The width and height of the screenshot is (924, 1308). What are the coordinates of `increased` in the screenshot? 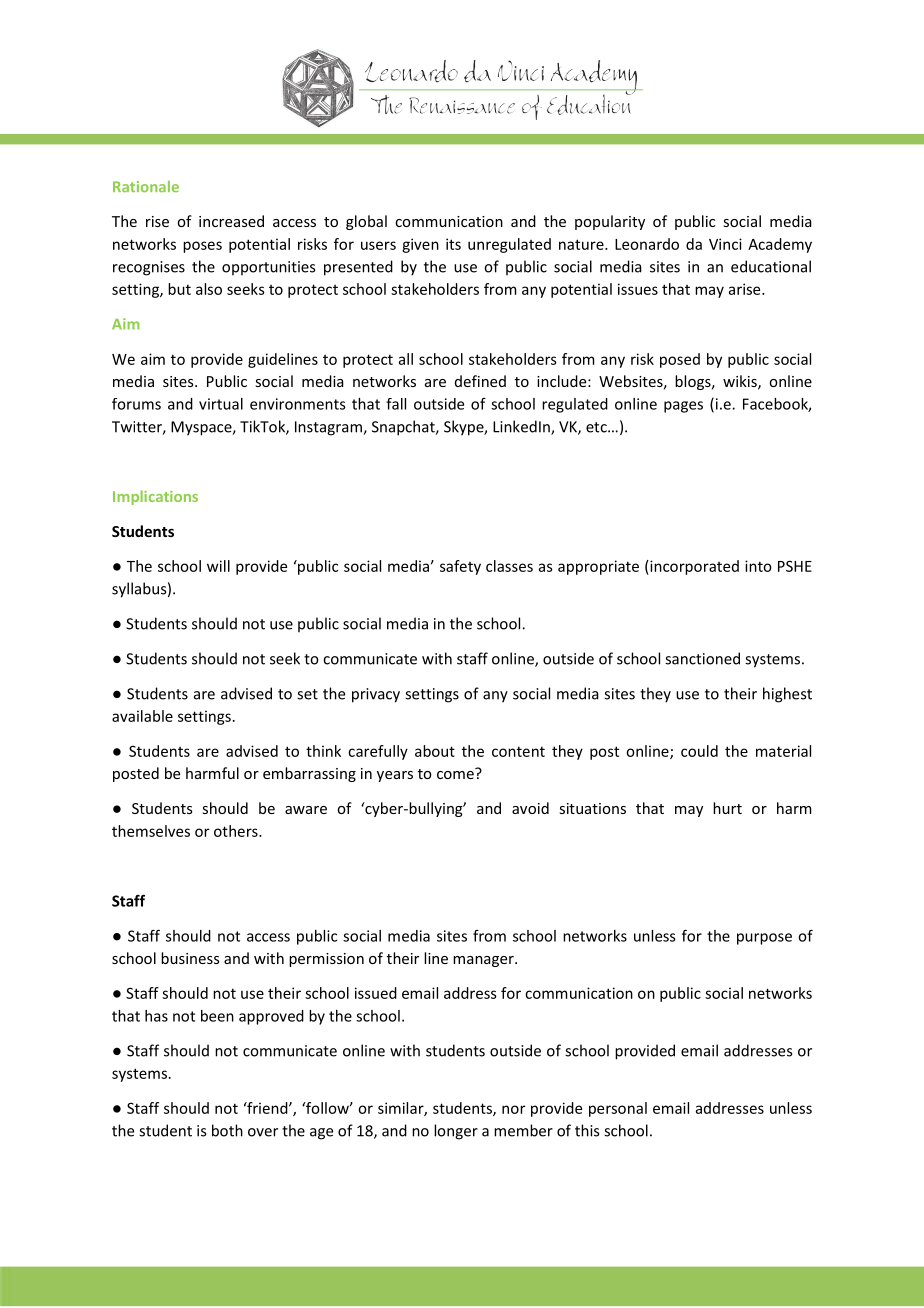 It's located at (231, 221).
